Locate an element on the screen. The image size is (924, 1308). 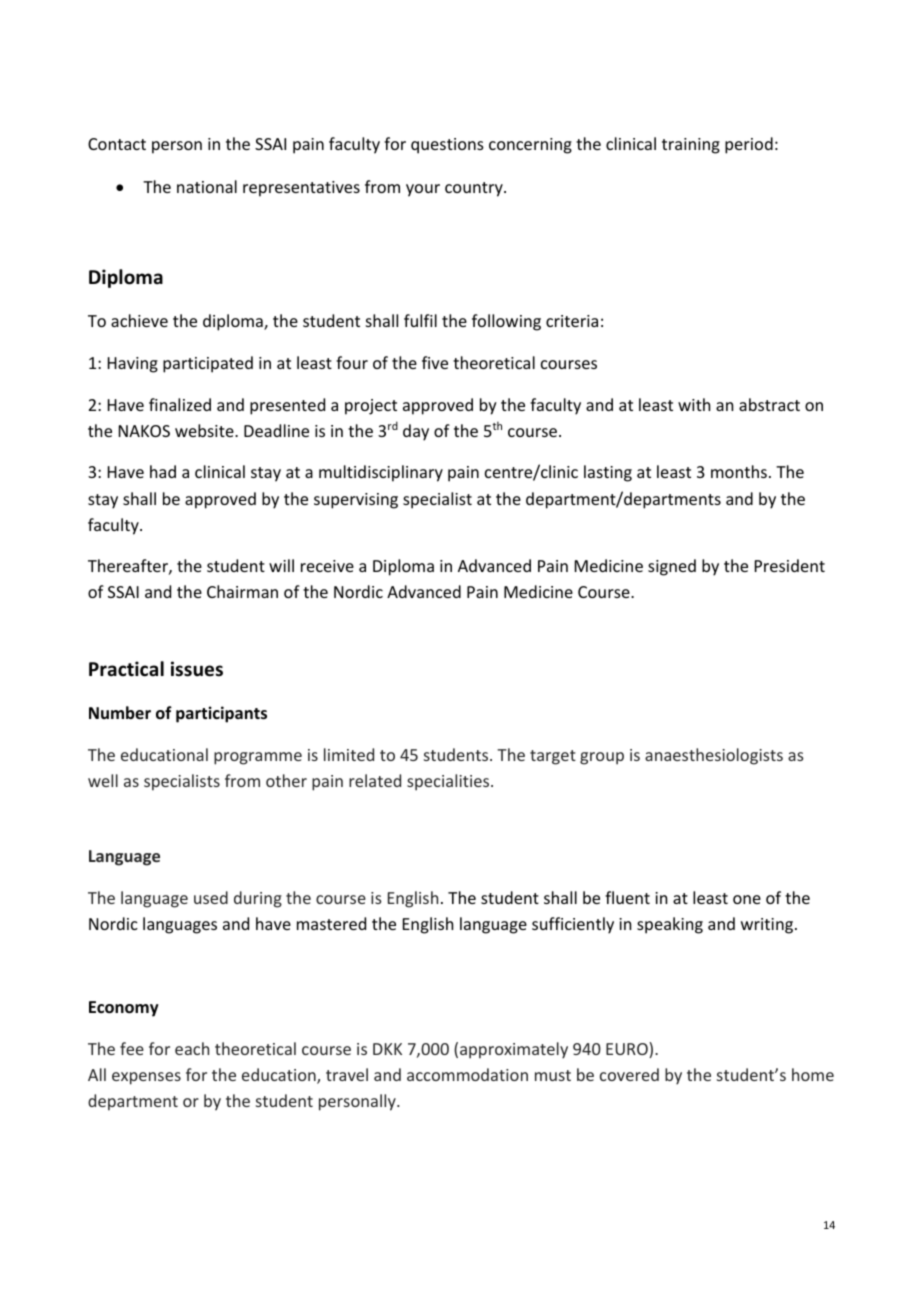
signed is located at coordinates (672, 567).
